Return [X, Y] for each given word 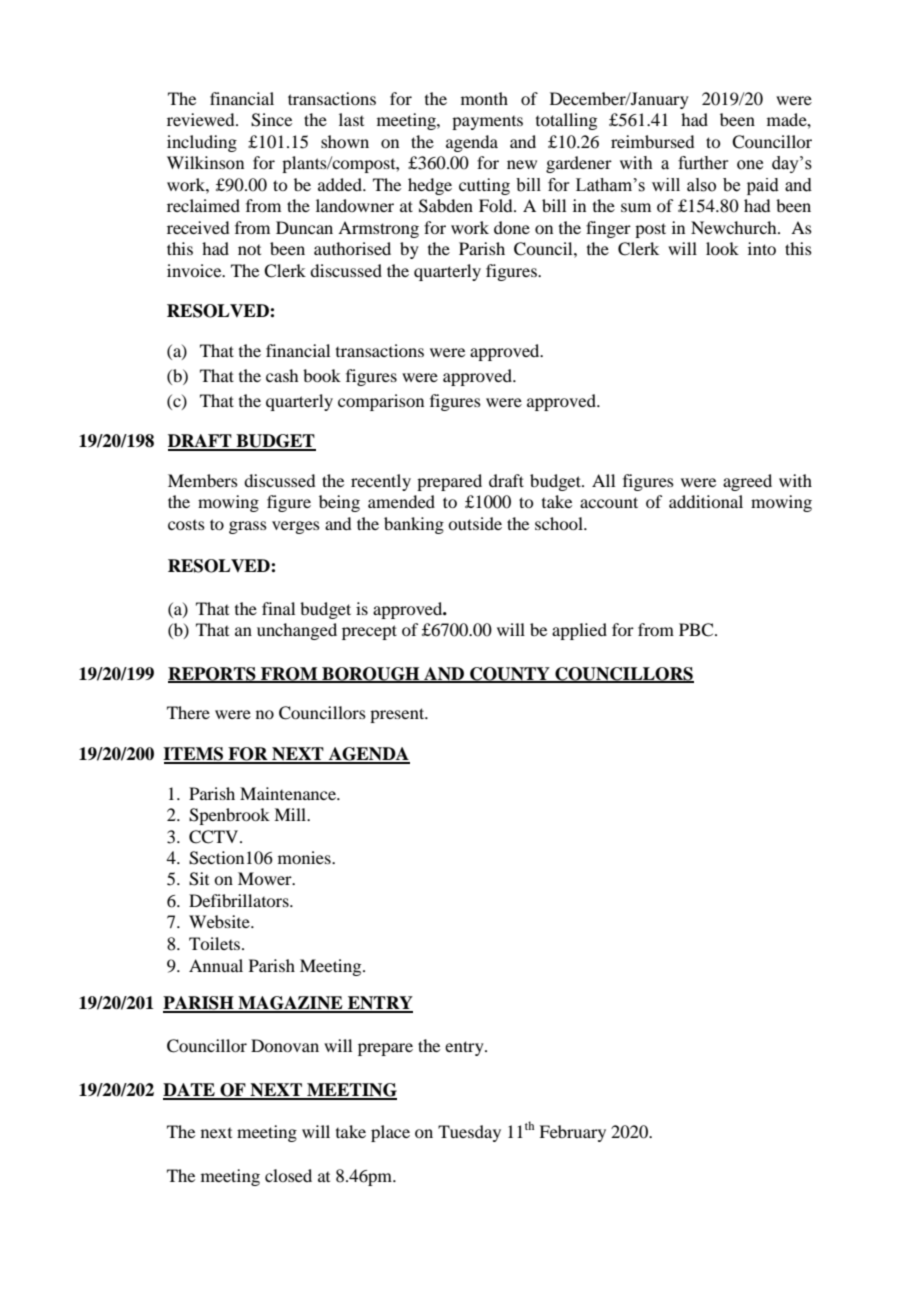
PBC [697, 630]
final [278, 608]
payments [487, 123]
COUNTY [510, 674]
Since [271, 120]
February [572, 1133]
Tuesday [469, 1133]
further [703, 163]
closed [288, 1175]
